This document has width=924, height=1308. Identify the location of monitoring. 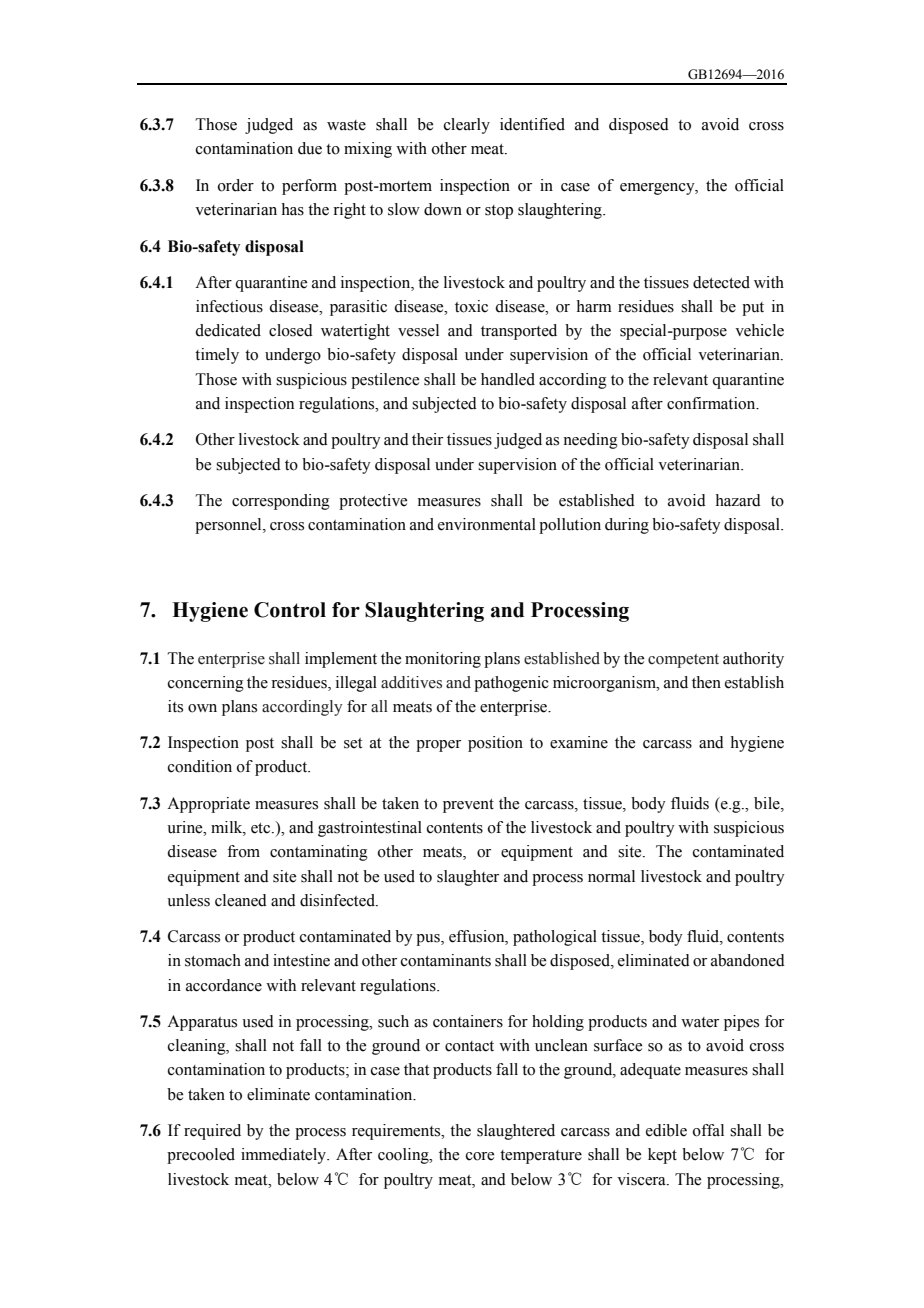
(443, 660).
